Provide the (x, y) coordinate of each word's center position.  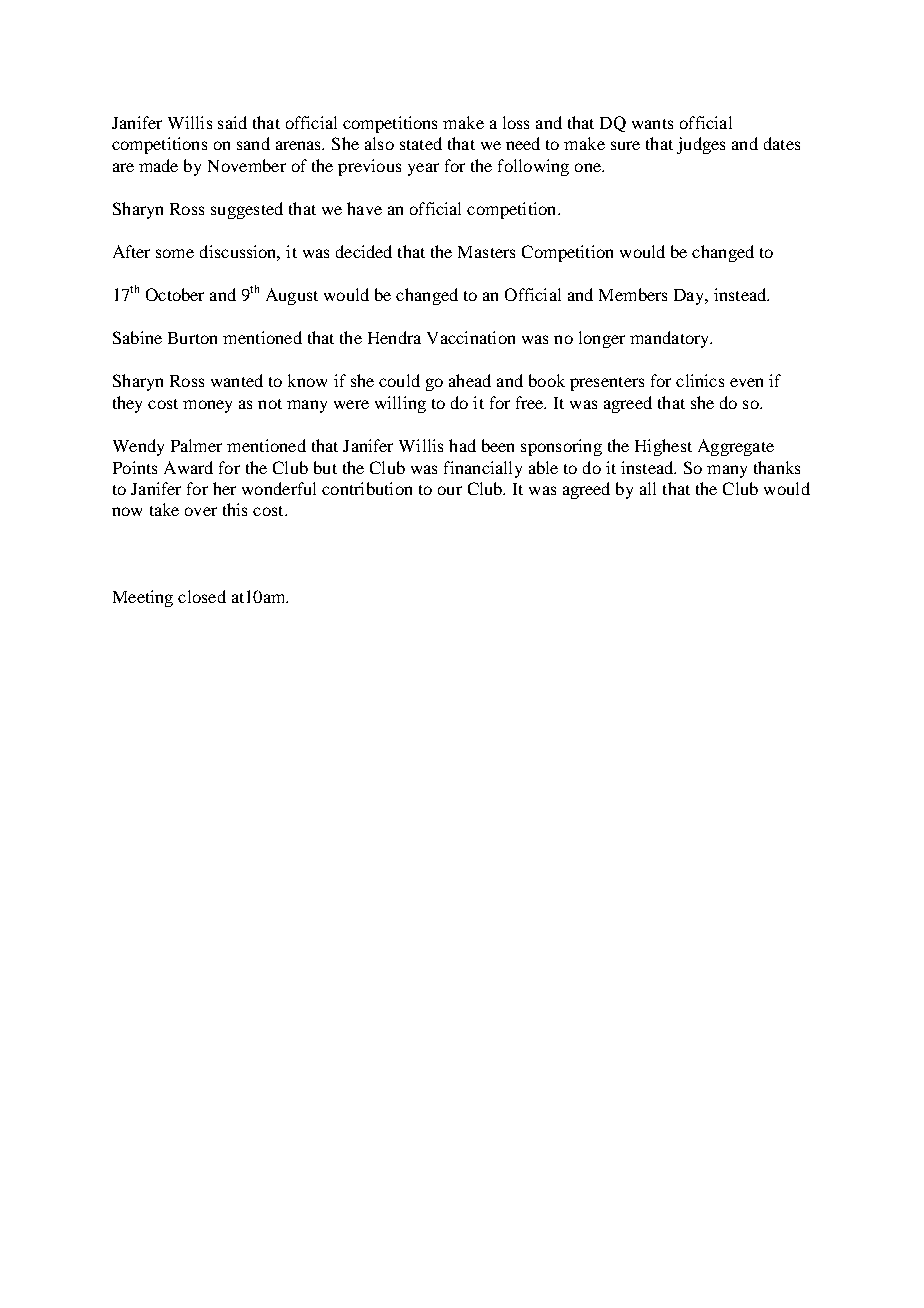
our (450, 490)
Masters (486, 252)
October (175, 294)
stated (421, 143)
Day (690, 297)
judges (701, 145)
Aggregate (736, 447)
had (462, 445)
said (232, 122)
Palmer (196, 445)
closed (202, 596)
